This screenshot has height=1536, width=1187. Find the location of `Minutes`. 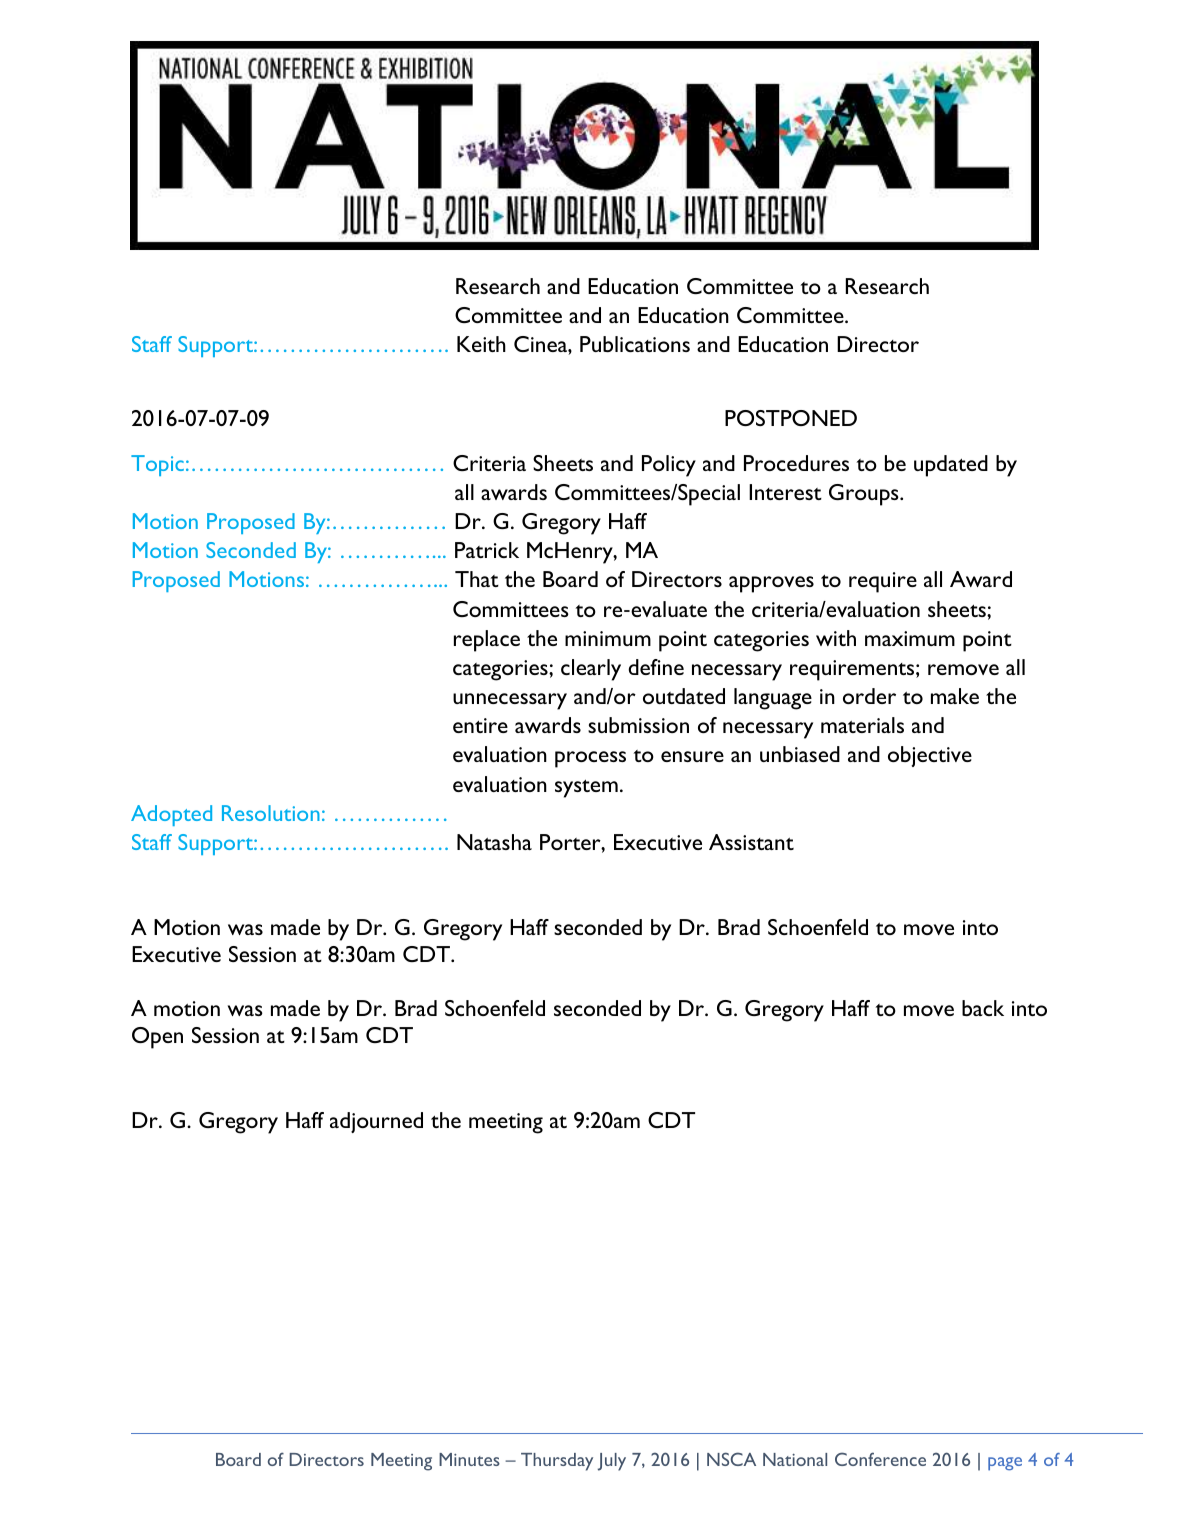

Minutes is located at coordinates (469, 1459).
